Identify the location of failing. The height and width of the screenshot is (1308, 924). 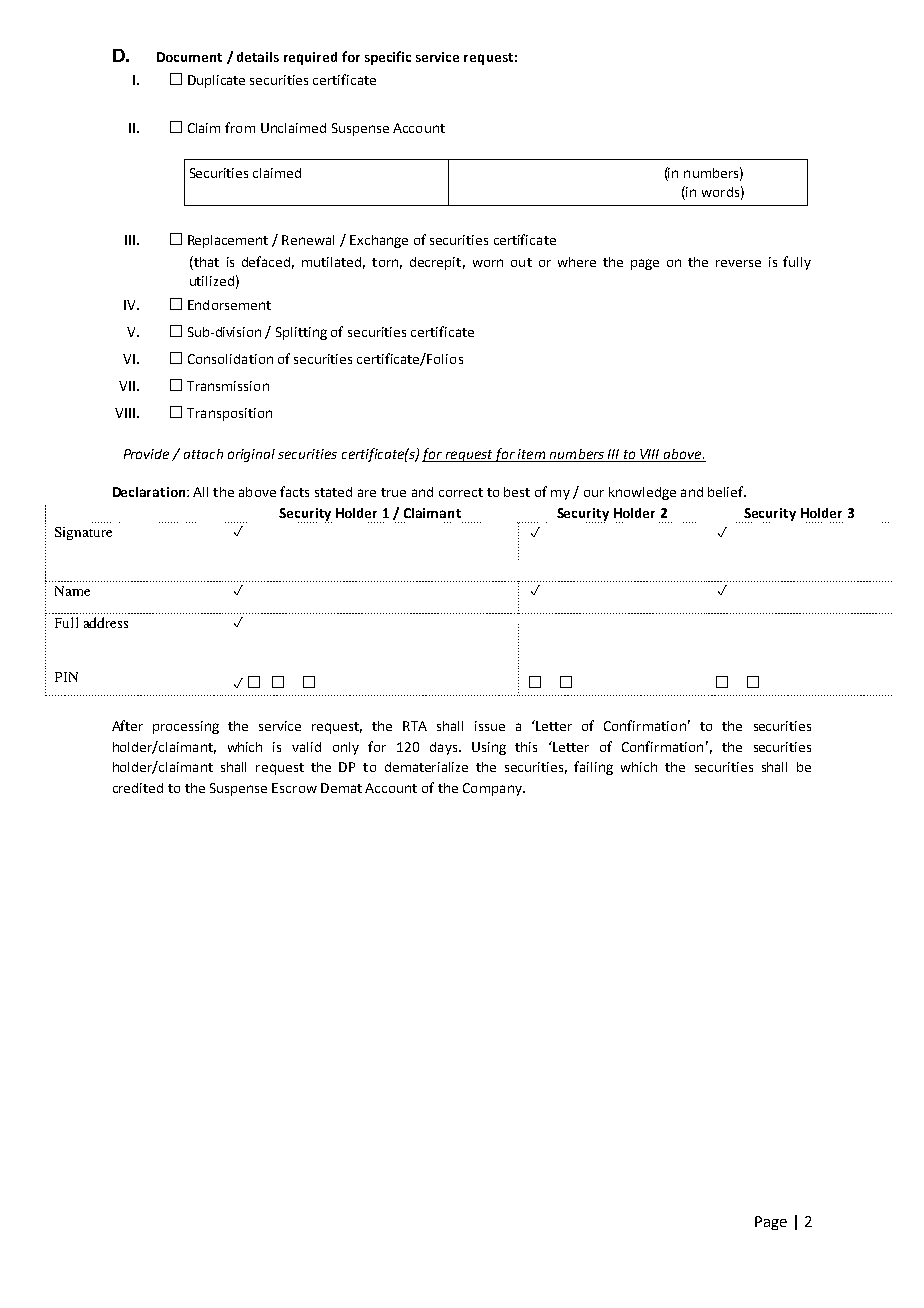
(593, 768).
